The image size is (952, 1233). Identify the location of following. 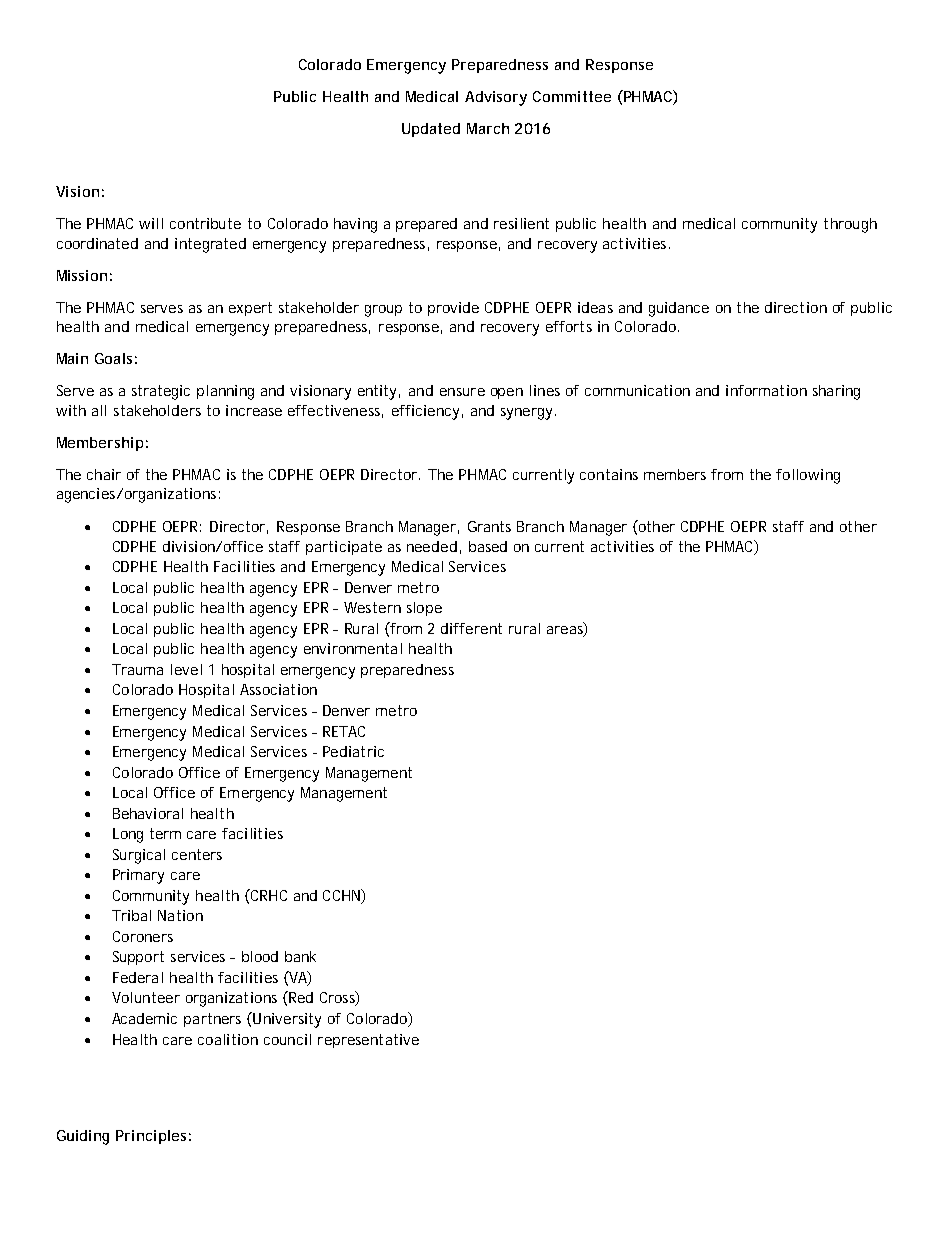
(808, 476).
